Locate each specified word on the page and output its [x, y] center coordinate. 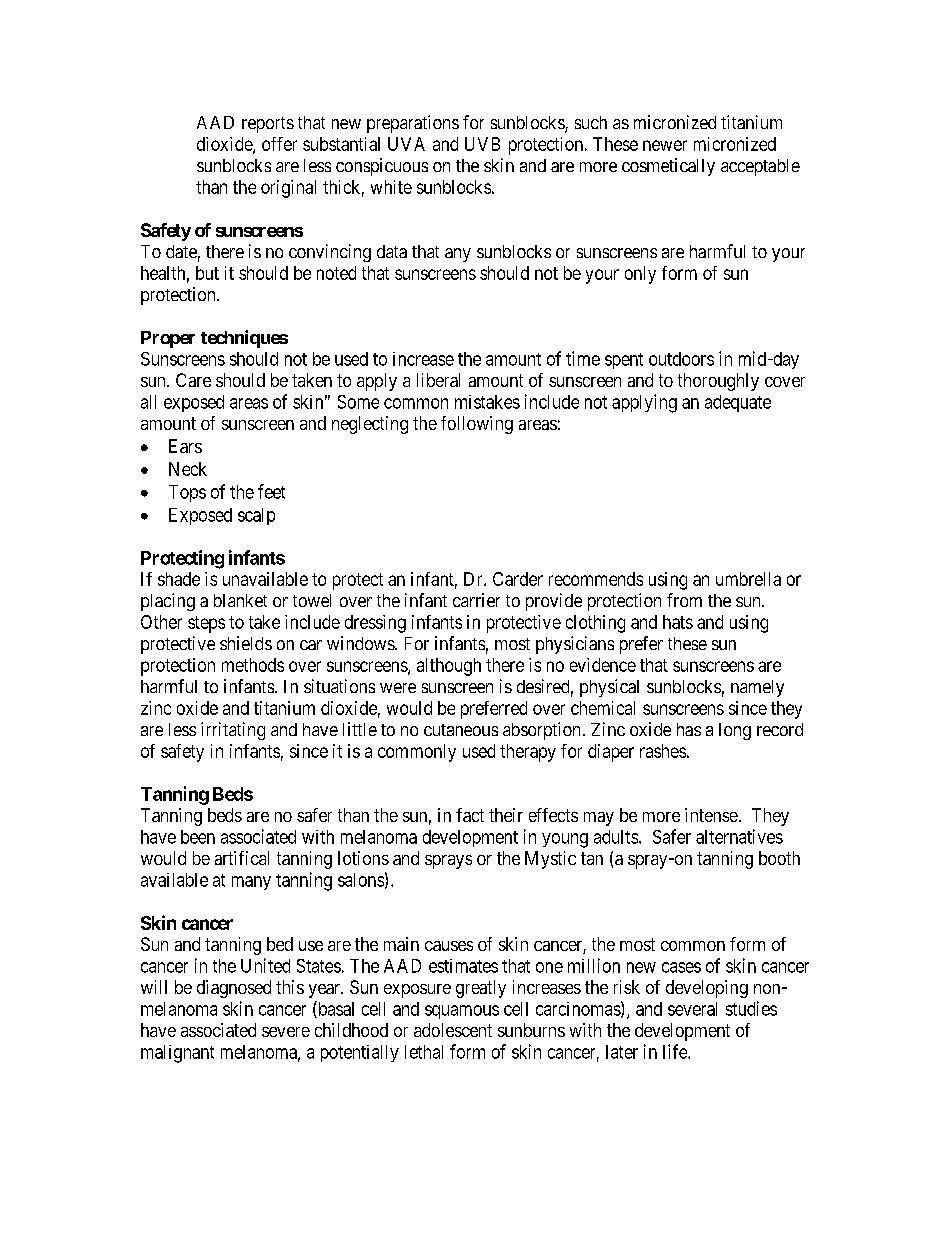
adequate [738, 403]
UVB [482, 144]
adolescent [453, 1030]
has [689, 729]
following [477, 425]
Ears [185, 446]
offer [279, 144]
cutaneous [461, 730]
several [692, 1009]
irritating [233, 731]
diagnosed [234, 989]
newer [665, 145]
